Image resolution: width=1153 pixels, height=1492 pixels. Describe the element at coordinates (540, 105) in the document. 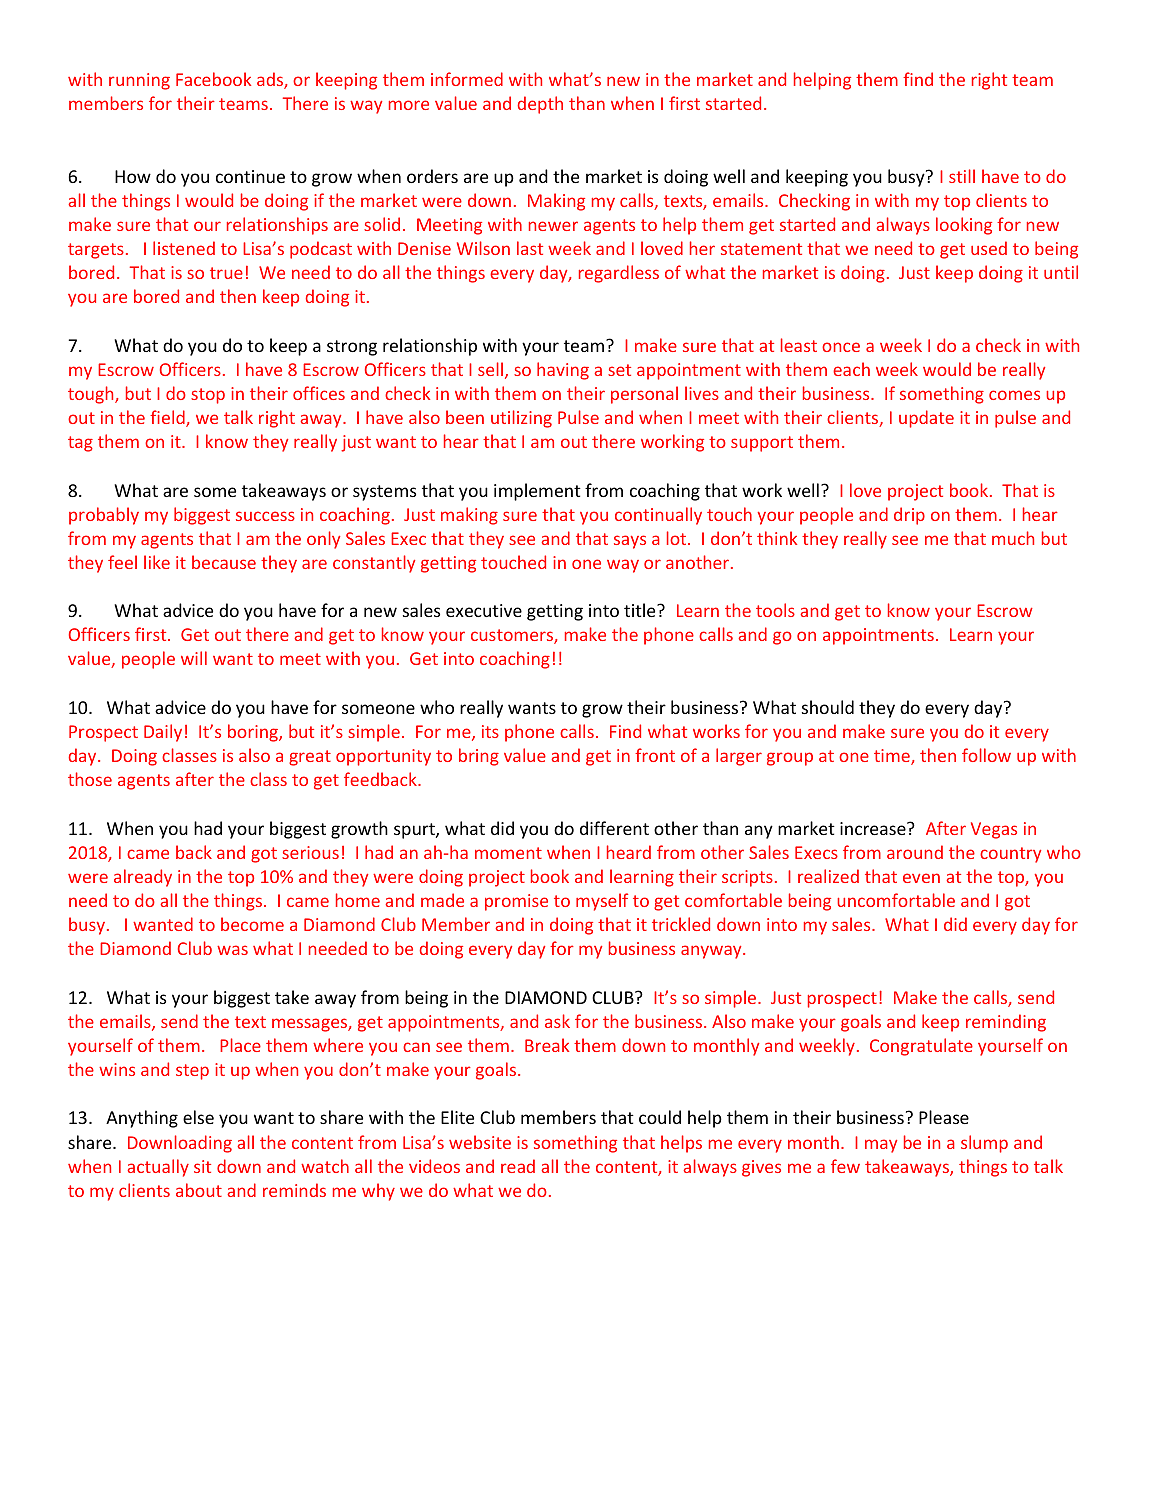

I see `depth` at that location.
